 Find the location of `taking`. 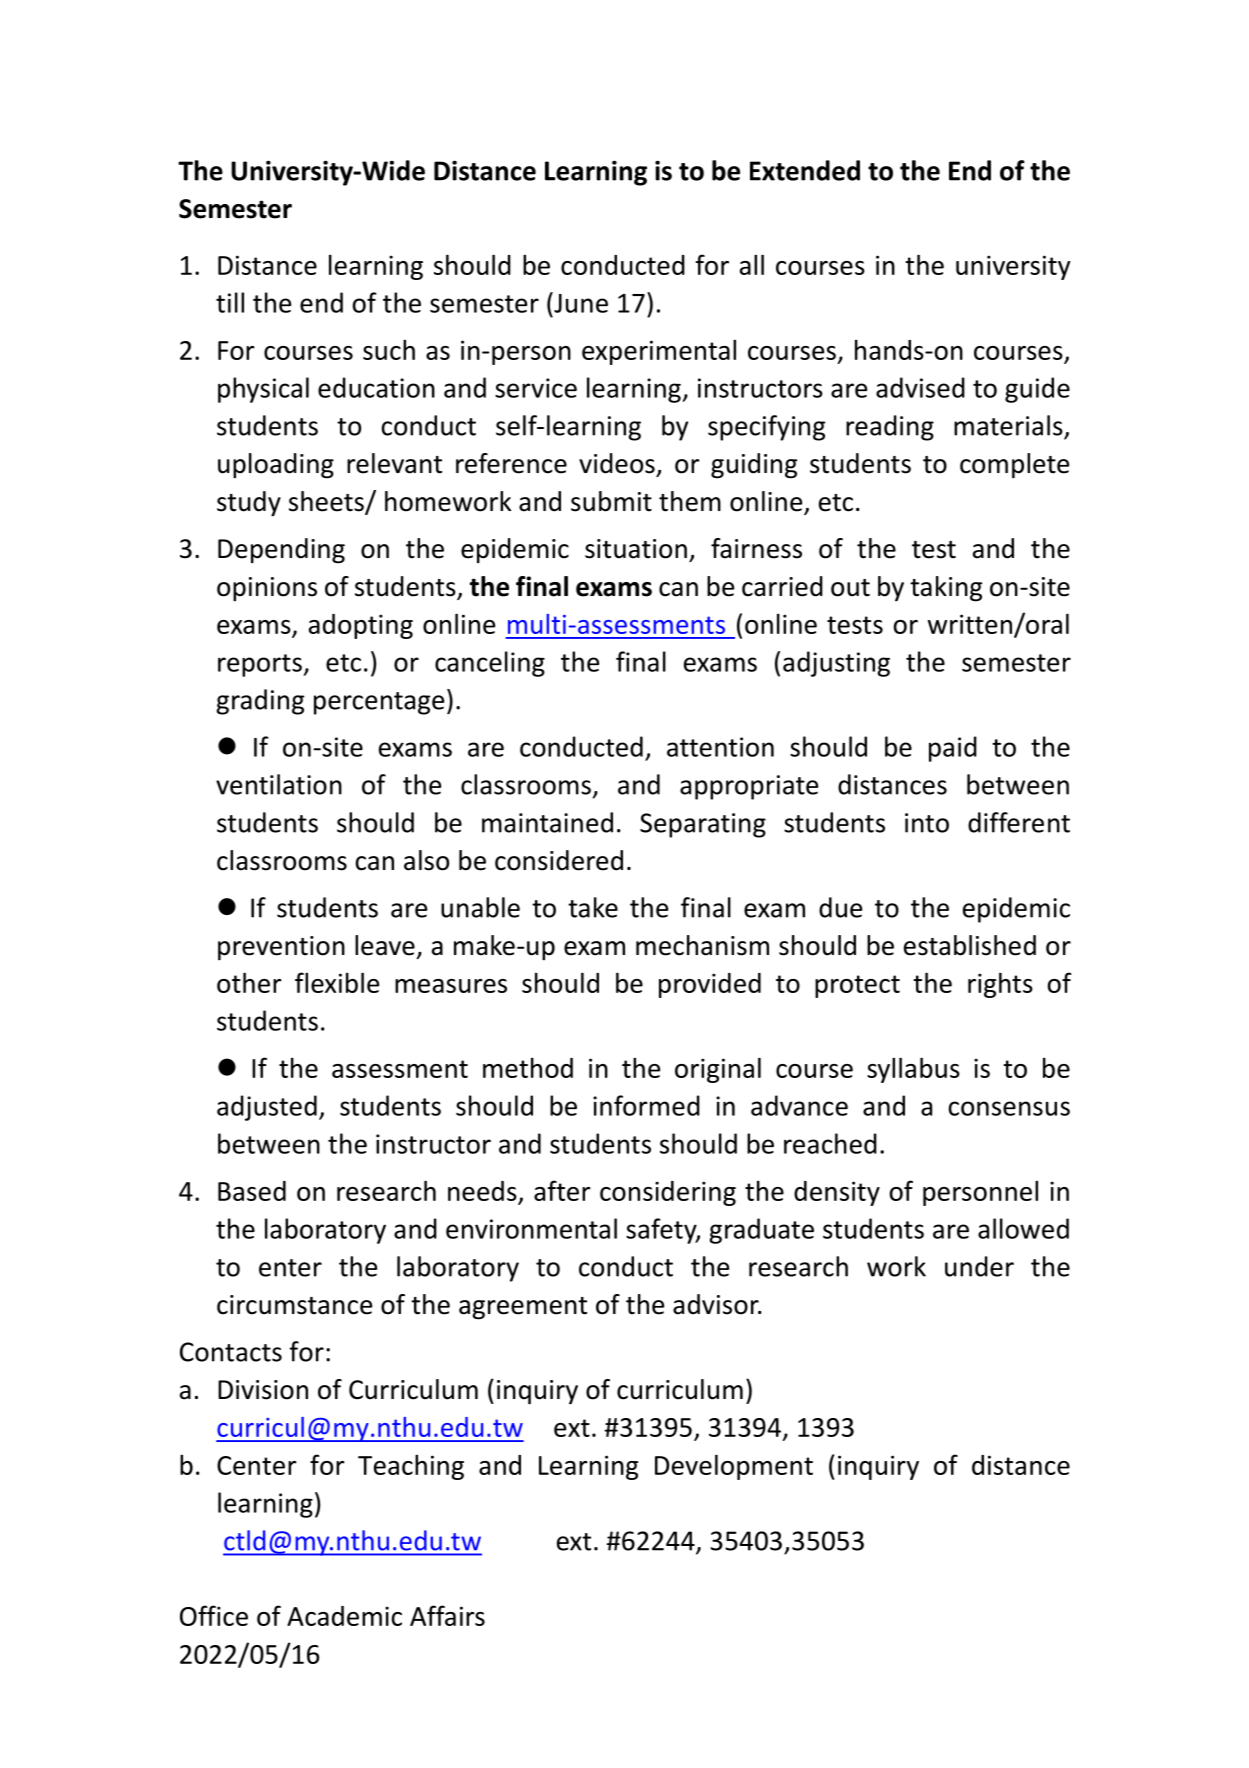

taking is located at coordinates (946, 589).
